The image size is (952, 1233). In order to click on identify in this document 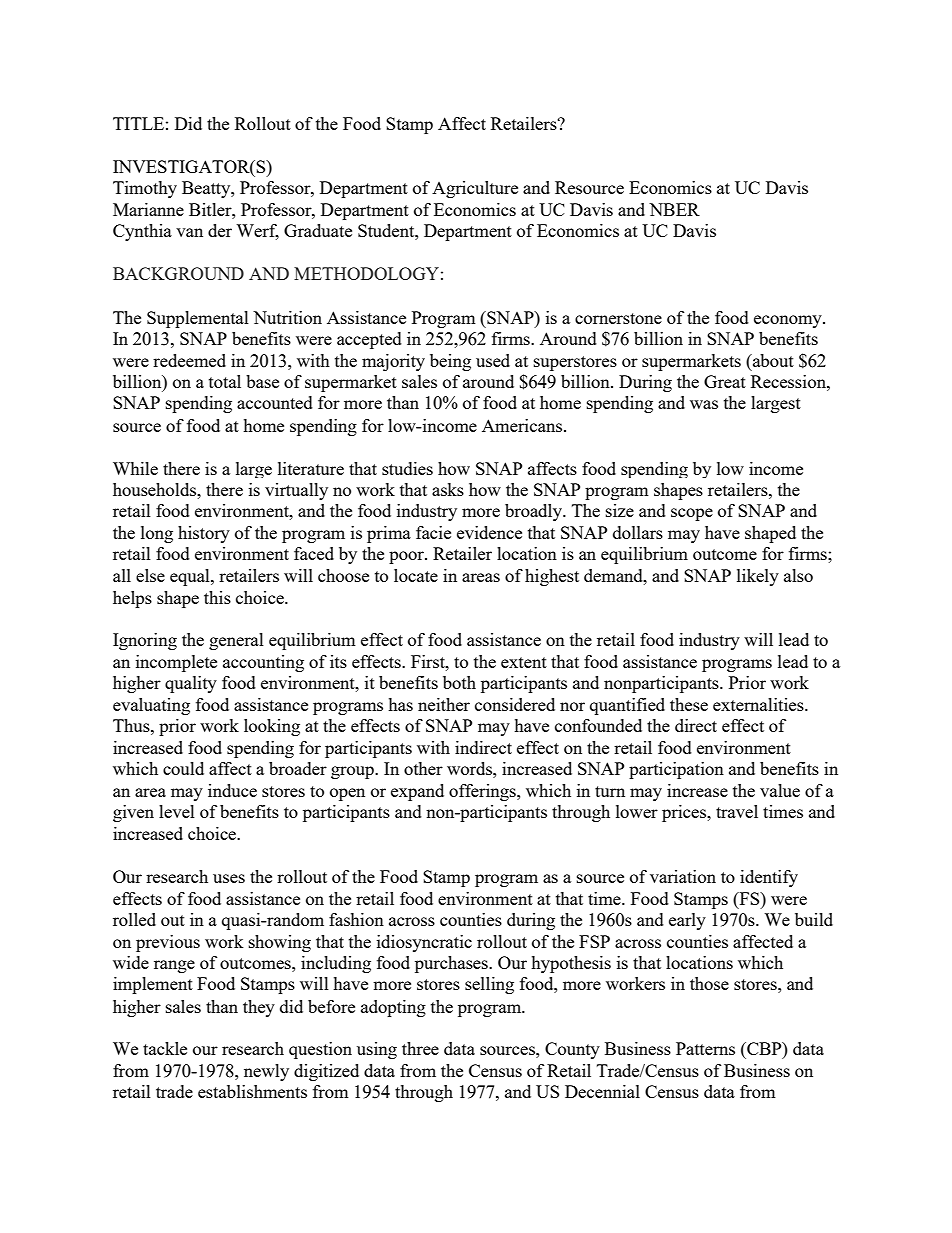, I will do `click(769, 878)`.
